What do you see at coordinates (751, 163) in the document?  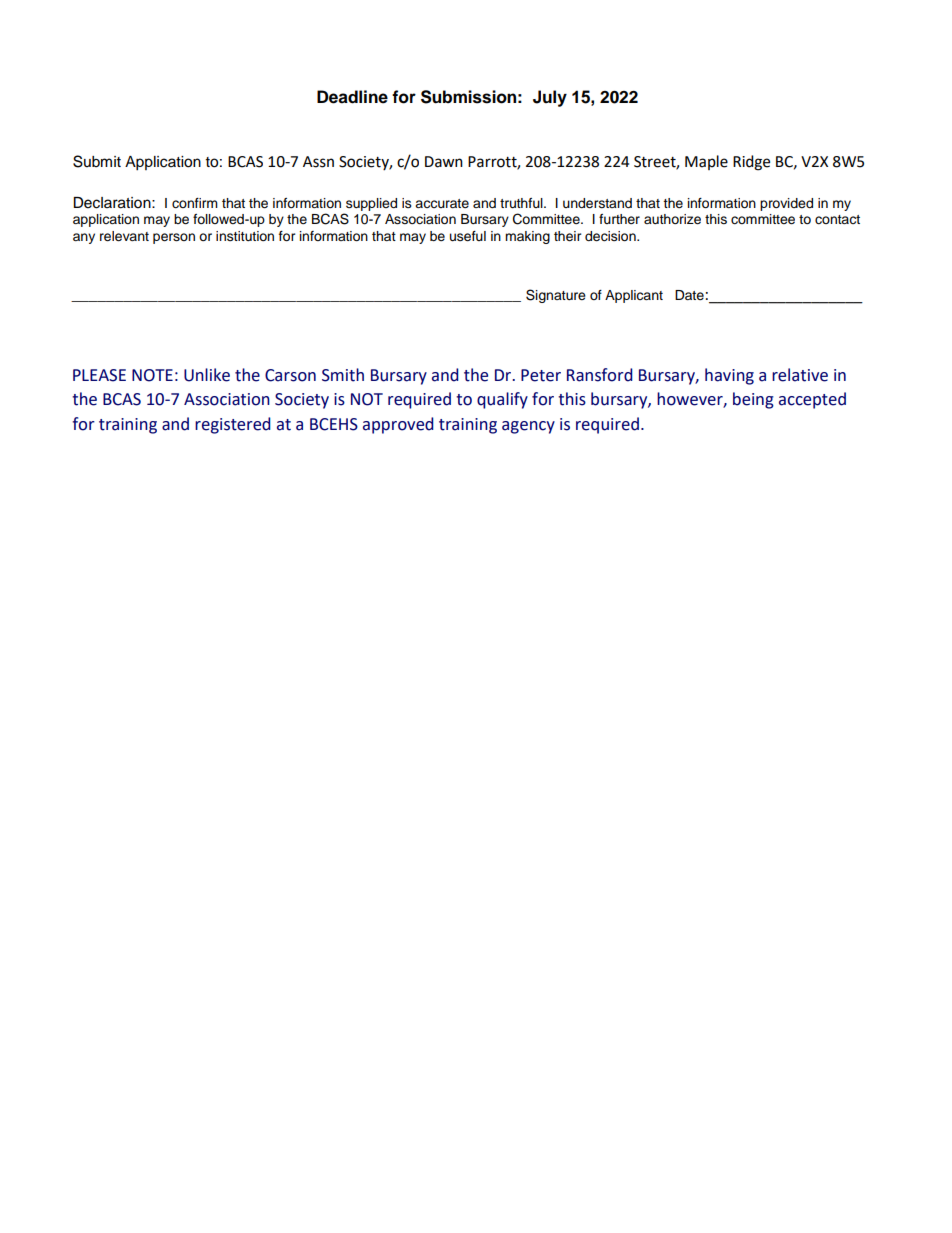 I see `Ridge` at bounding box center [751, 163].
